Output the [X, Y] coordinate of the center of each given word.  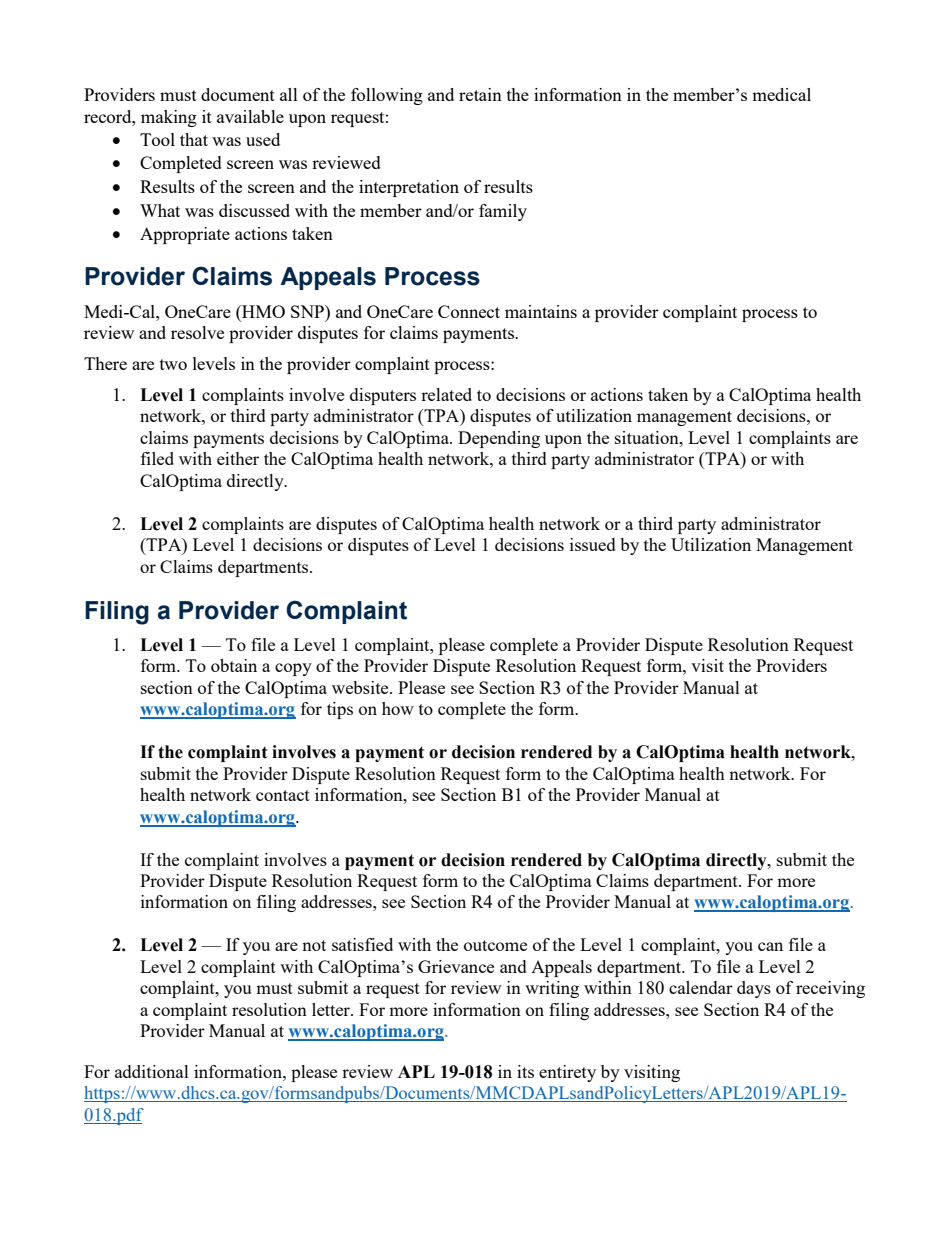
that [194, 139]
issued [593, 544]
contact [283, 795]
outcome [495, 945]
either [238, 458]
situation [648, 437]
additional [152, 1071]
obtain [234, 665]
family [503, 212]
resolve [197, 332]
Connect [469, 311]
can [770, 946]
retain [480, 94]
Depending [499, 439]
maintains [541, 311]
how [398, 708]
